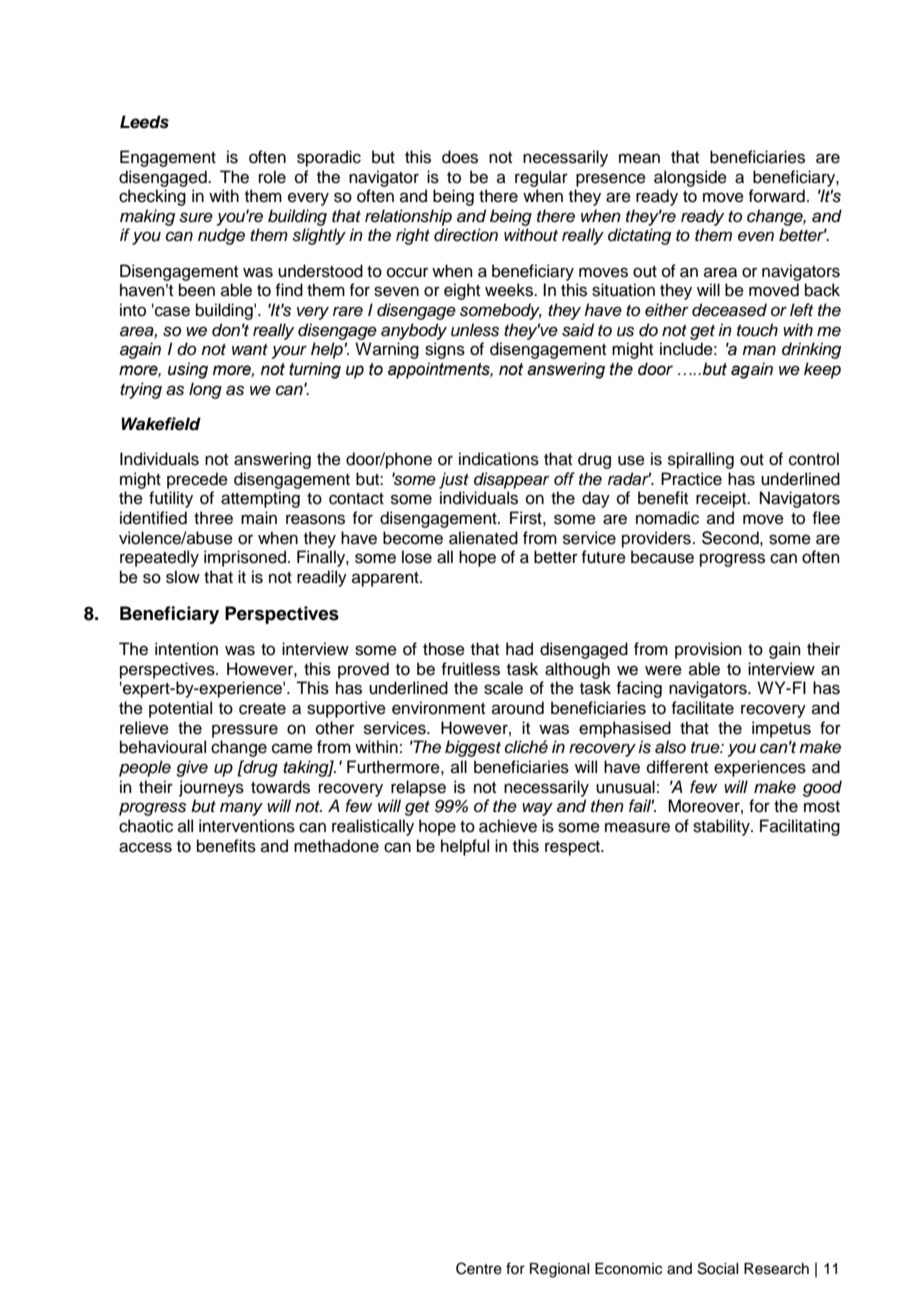 This image has height=1308, width=924. Describe the element at coordinates (197, 480) in the image. I see `precede` at that location.
